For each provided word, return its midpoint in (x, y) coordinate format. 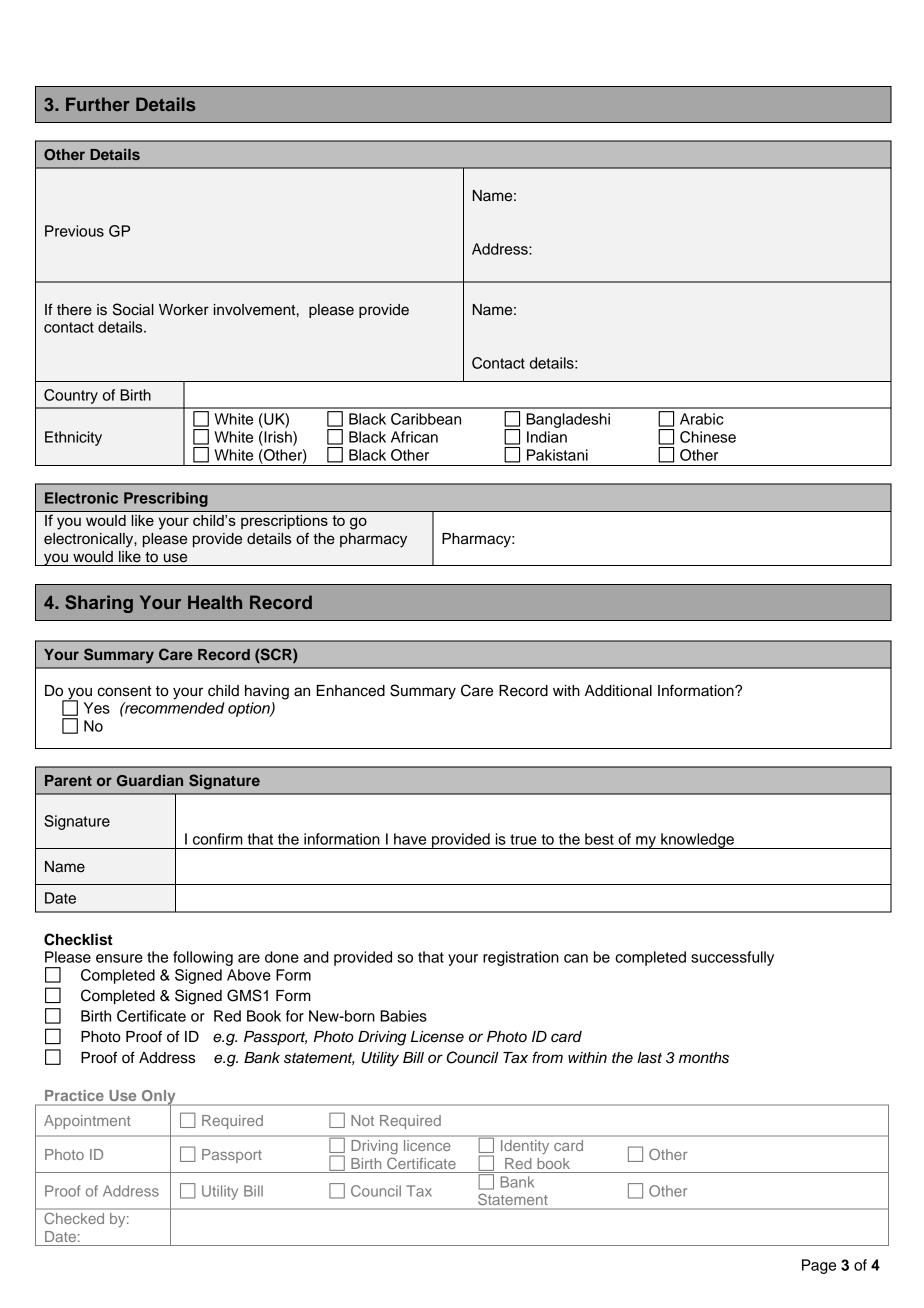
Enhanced (350, 691)
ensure (119, 958)
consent (124, 691)
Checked (74, 1218)
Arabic (702, 419)
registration (521, 958)
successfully (732, 958)
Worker (184, 310)
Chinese (708, 437)
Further (98, 104)
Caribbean (426, 419)
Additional (618, 691)
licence (427, 1145)
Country (71, 396)
